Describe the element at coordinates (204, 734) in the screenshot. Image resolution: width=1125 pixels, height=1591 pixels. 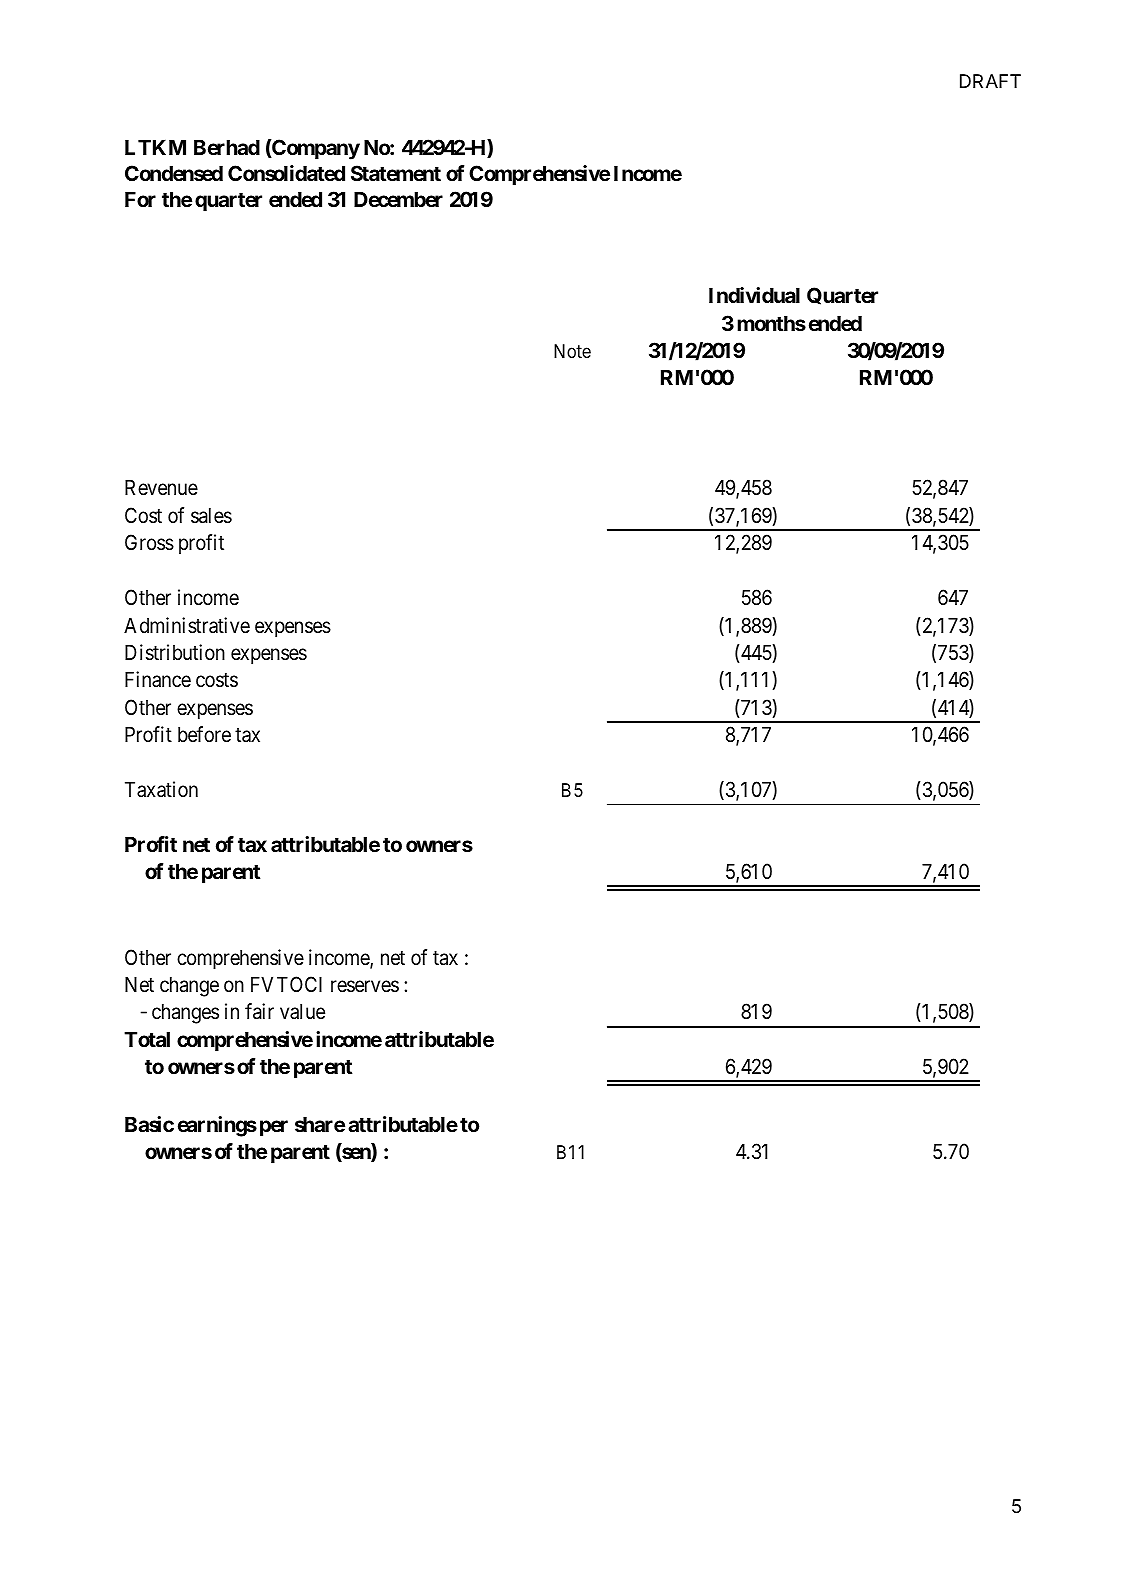
I see `before` at that location.
